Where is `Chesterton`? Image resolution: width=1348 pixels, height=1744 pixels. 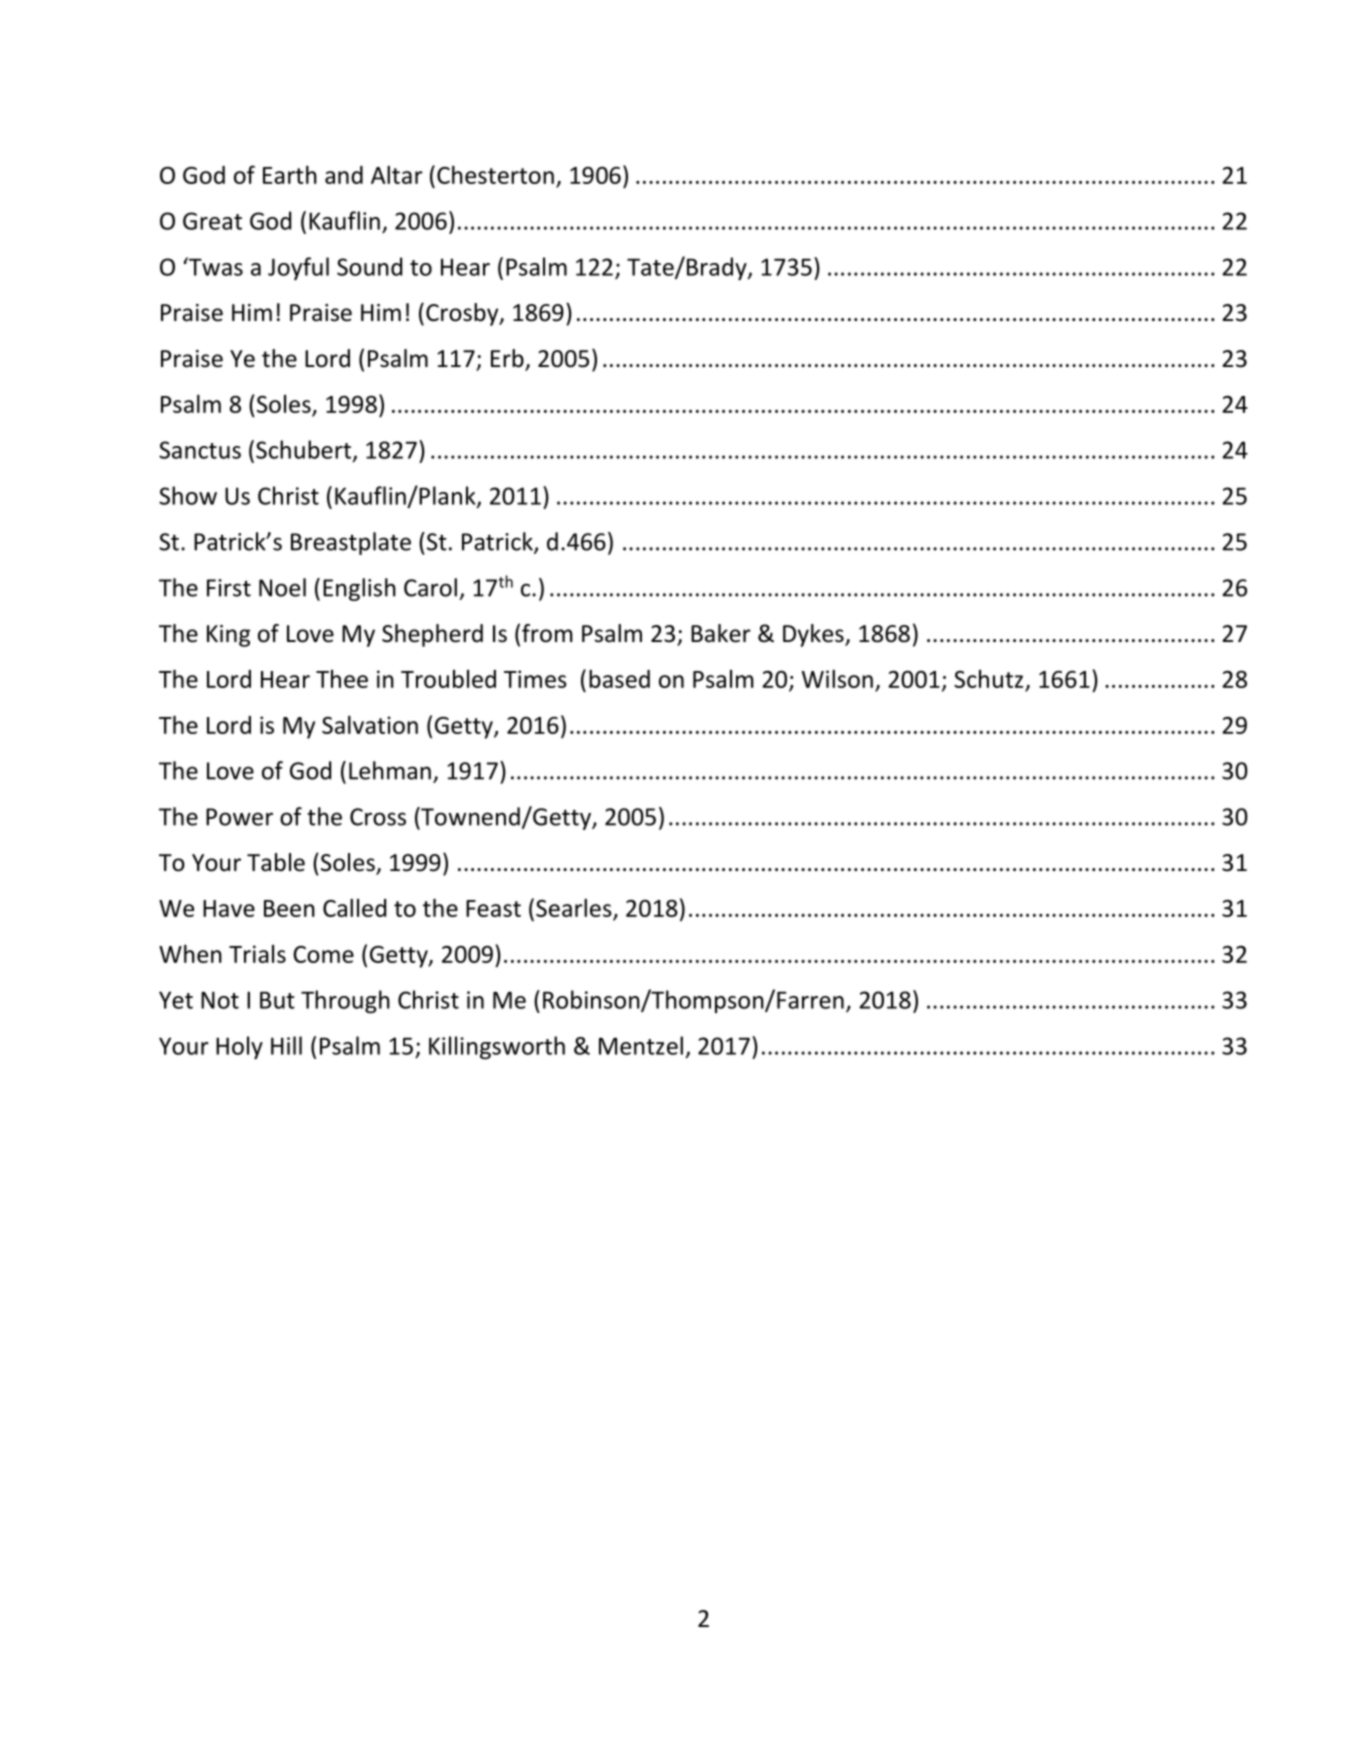
Chesterton is located at coordinates (495, 174).
